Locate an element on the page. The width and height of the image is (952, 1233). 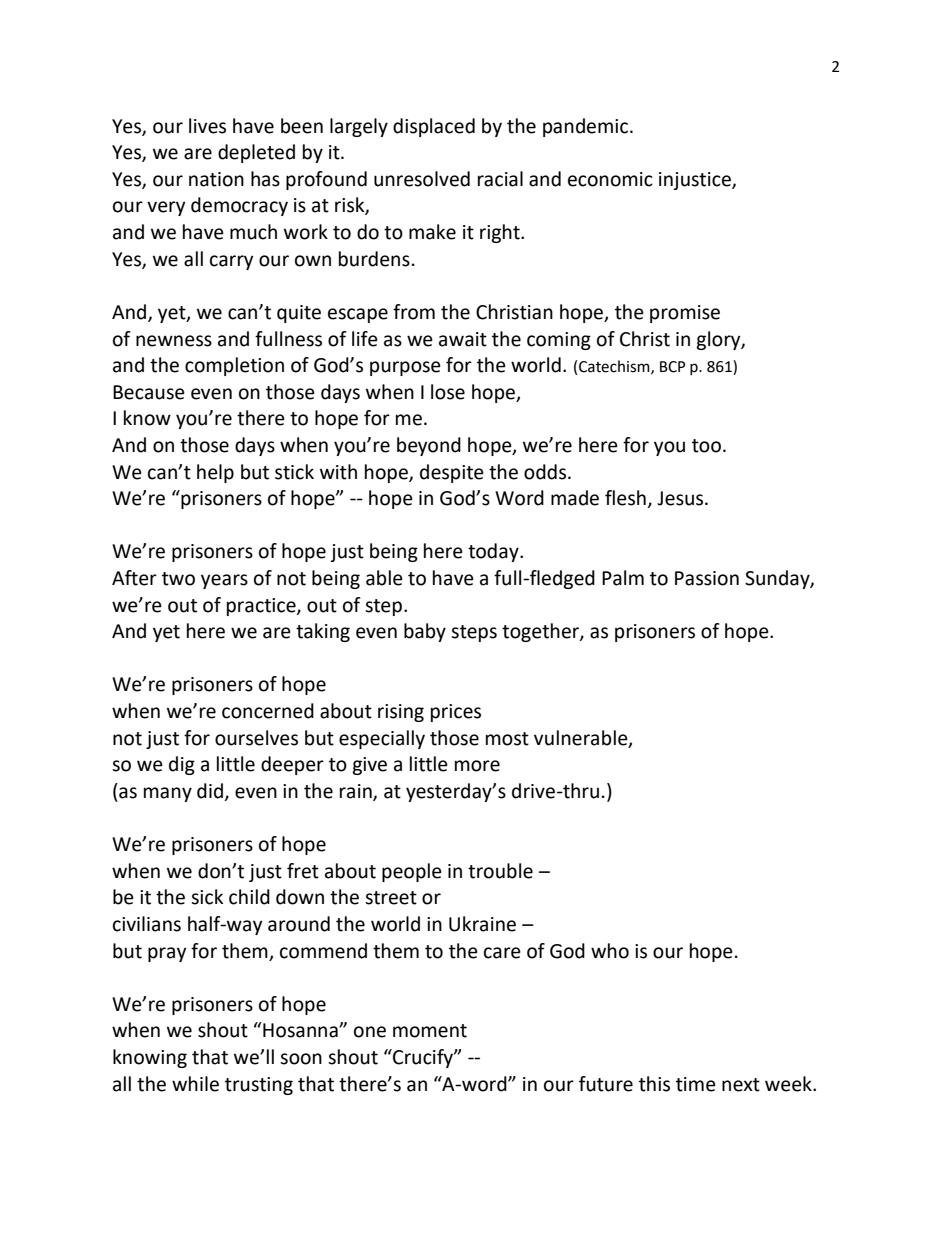
economic is located at coordinates (610, 179).
